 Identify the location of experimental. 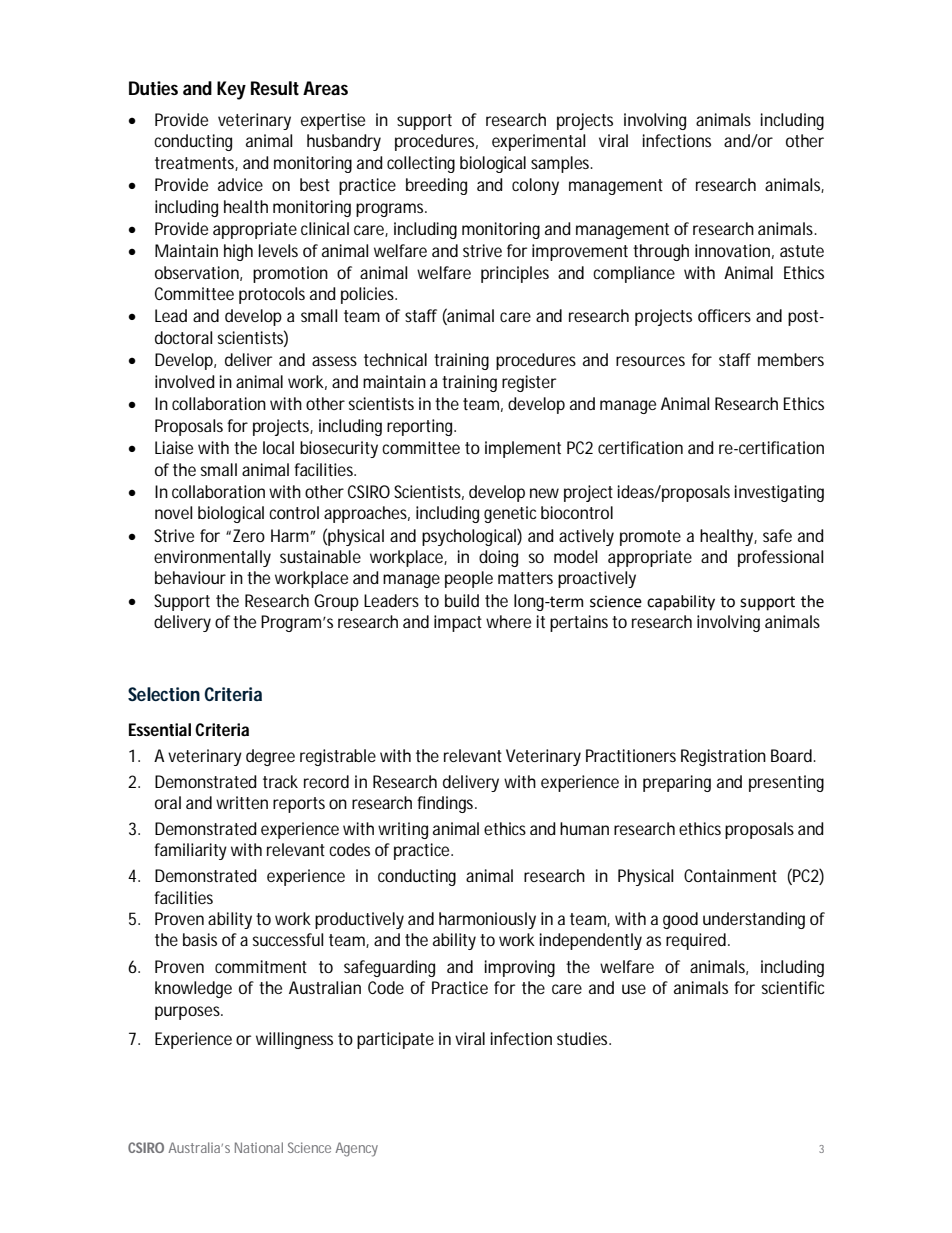
(538, 142).
